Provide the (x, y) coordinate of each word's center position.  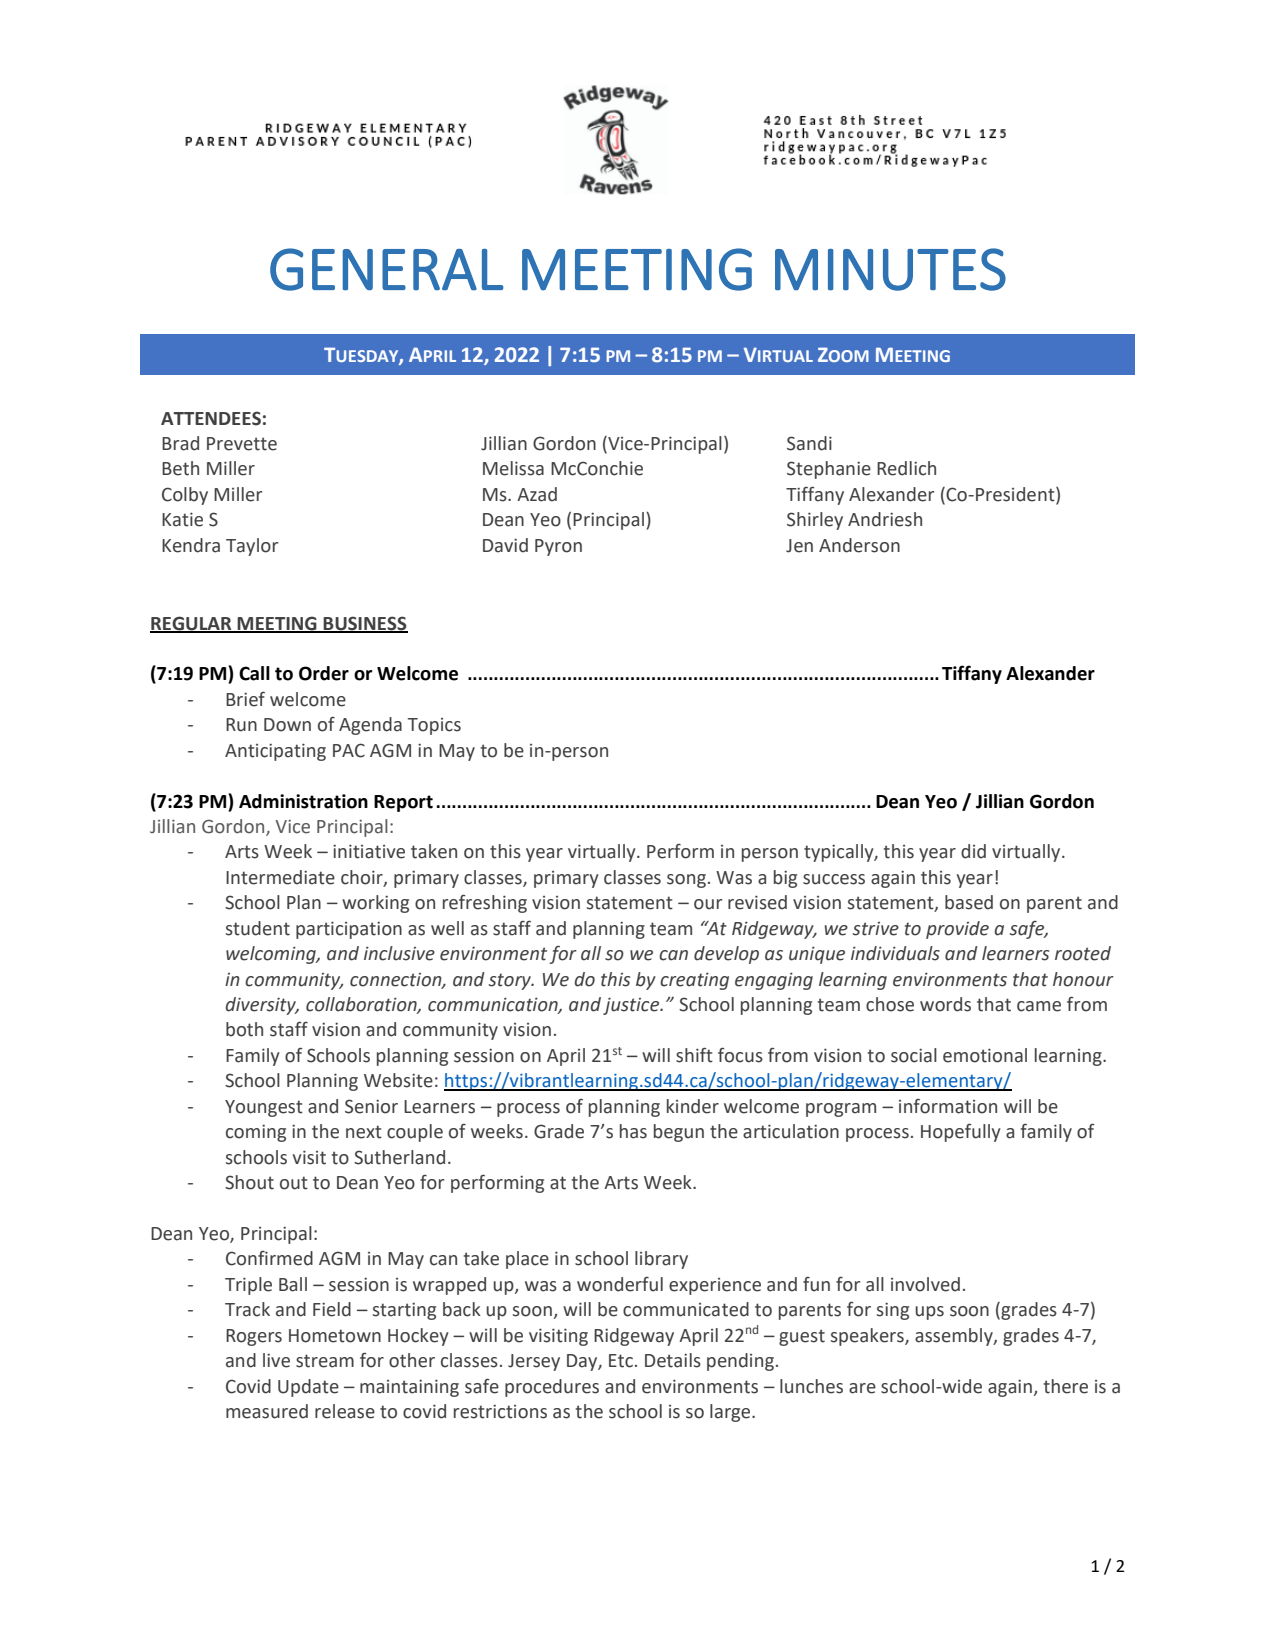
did (973, 851)
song (686, 881)
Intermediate (280, 877)
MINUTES (890, 269)
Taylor (252, 547)
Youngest (264, 1108)
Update (308, 1388)
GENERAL (387, 269)
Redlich (906, 468)
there (1066, 1386)
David (505, 545)
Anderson (859, 545)
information (948, 1106)
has (633, 1131)
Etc (621, 1361)
